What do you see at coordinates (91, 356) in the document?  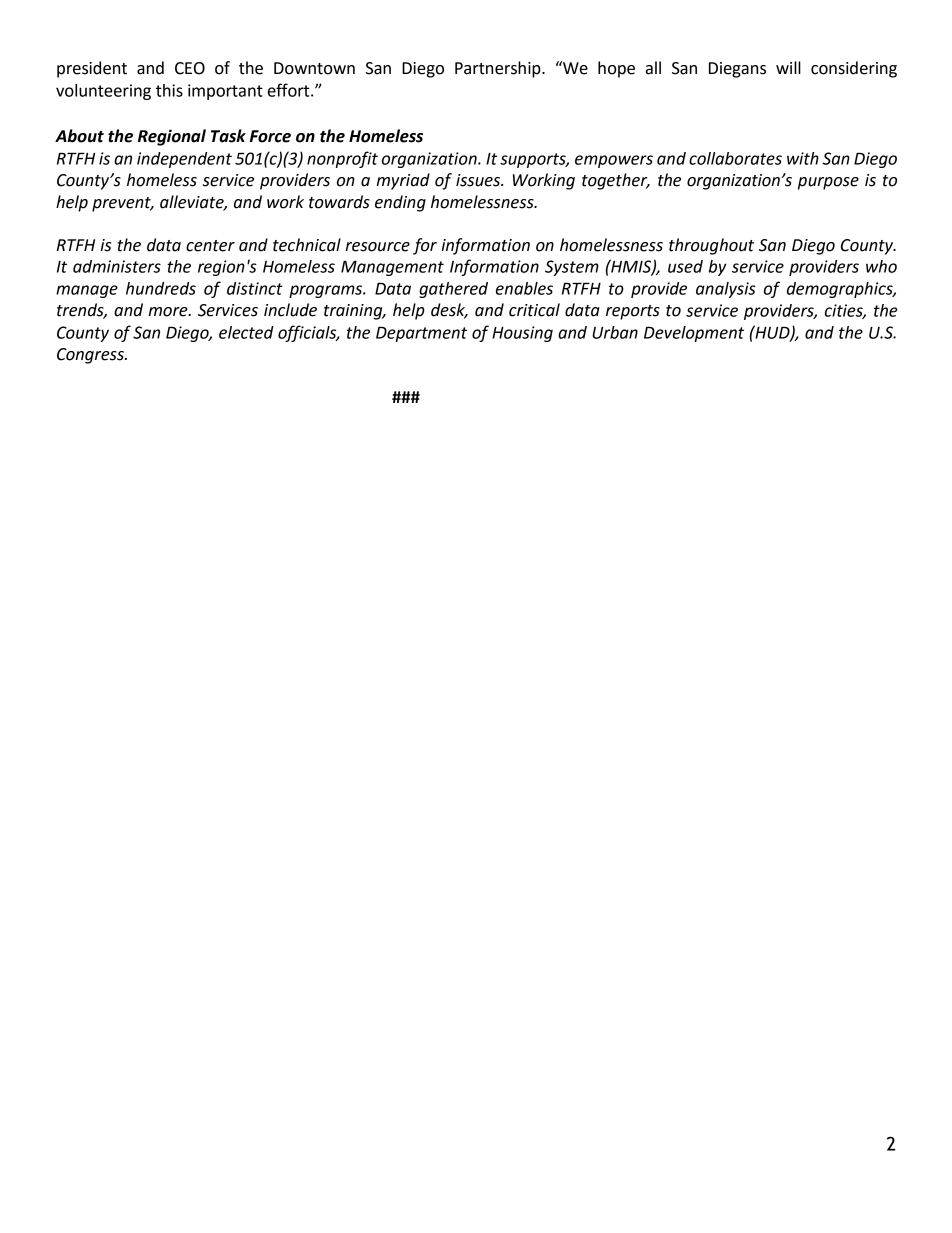 I see `Congress` at bounding box center [91, 356].
